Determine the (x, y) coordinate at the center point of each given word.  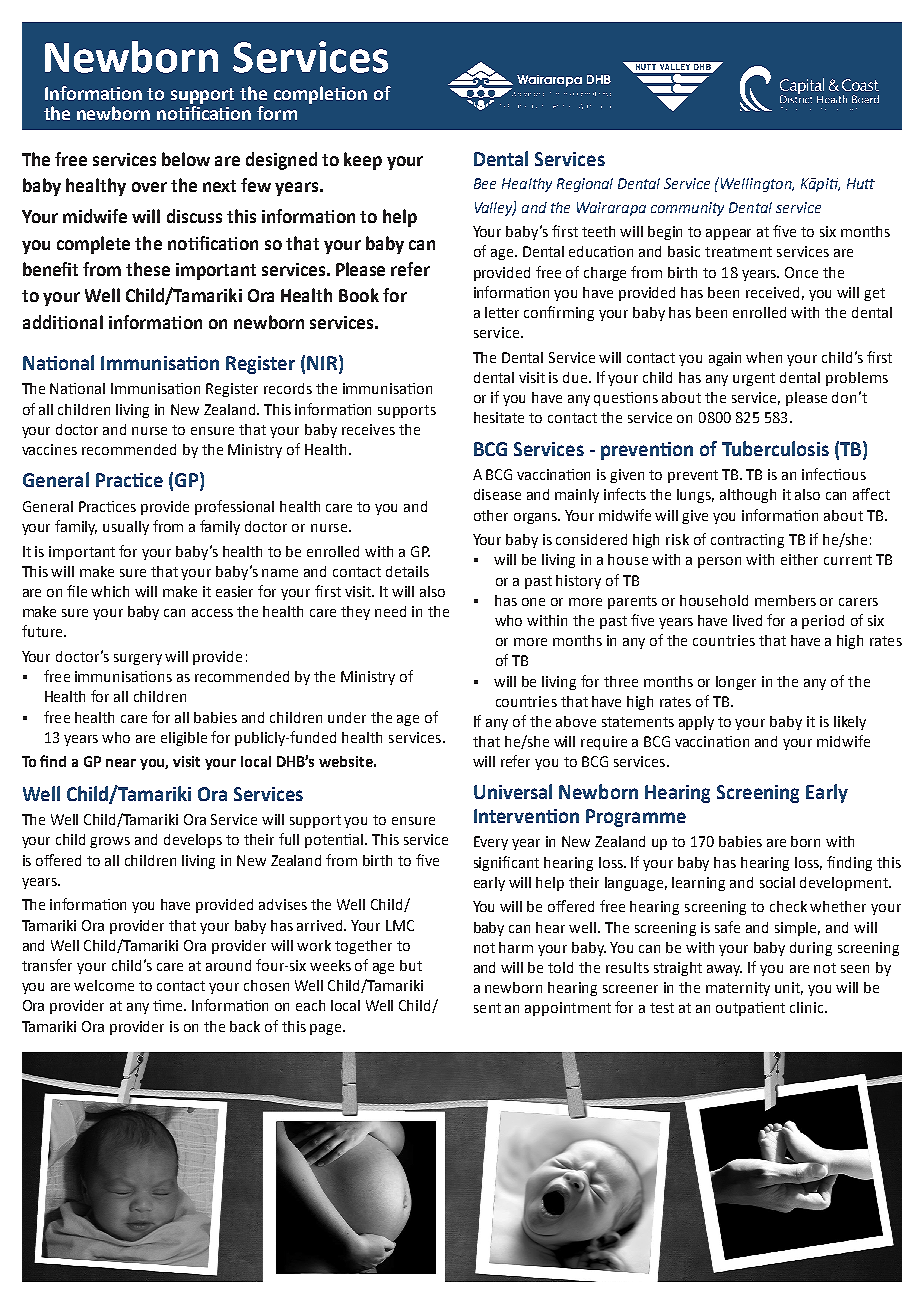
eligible (184, 739)
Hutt (861, 183)
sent (487, 1008)
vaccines (49, 449)
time (169, 1005)
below (186, 159)
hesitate (499, 417)
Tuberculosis (775, 448)
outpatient (750, 1009)
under (347, 717)
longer (736, 683)
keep (363, 161)
